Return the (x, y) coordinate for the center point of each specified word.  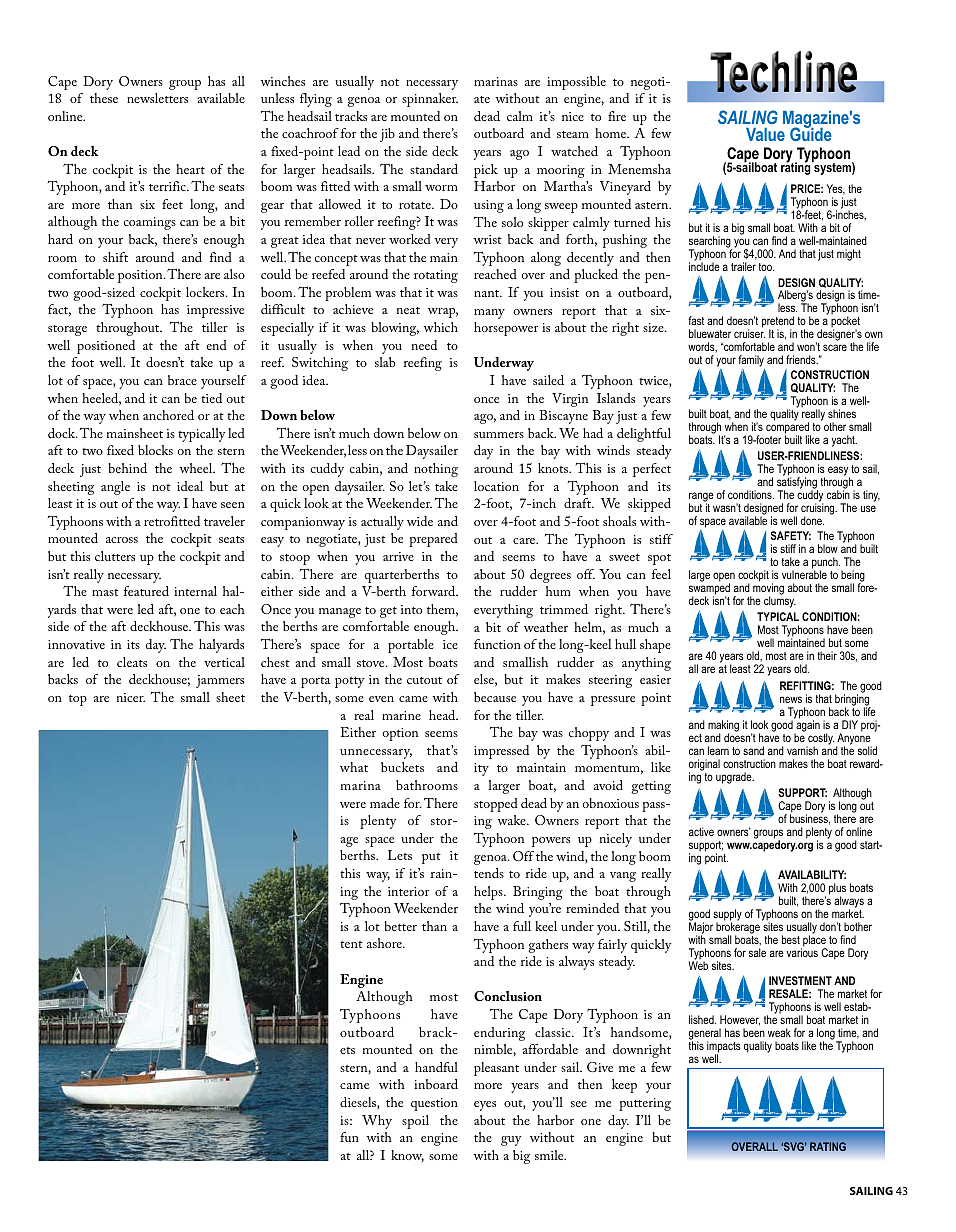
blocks (155, 450)
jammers (220, 681)
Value (765, 134)
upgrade (735, 778)
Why (377, 1122)
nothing (436, 470)
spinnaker (430, 100)
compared (788, 429)
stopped (496, 805)
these (104, 98)
